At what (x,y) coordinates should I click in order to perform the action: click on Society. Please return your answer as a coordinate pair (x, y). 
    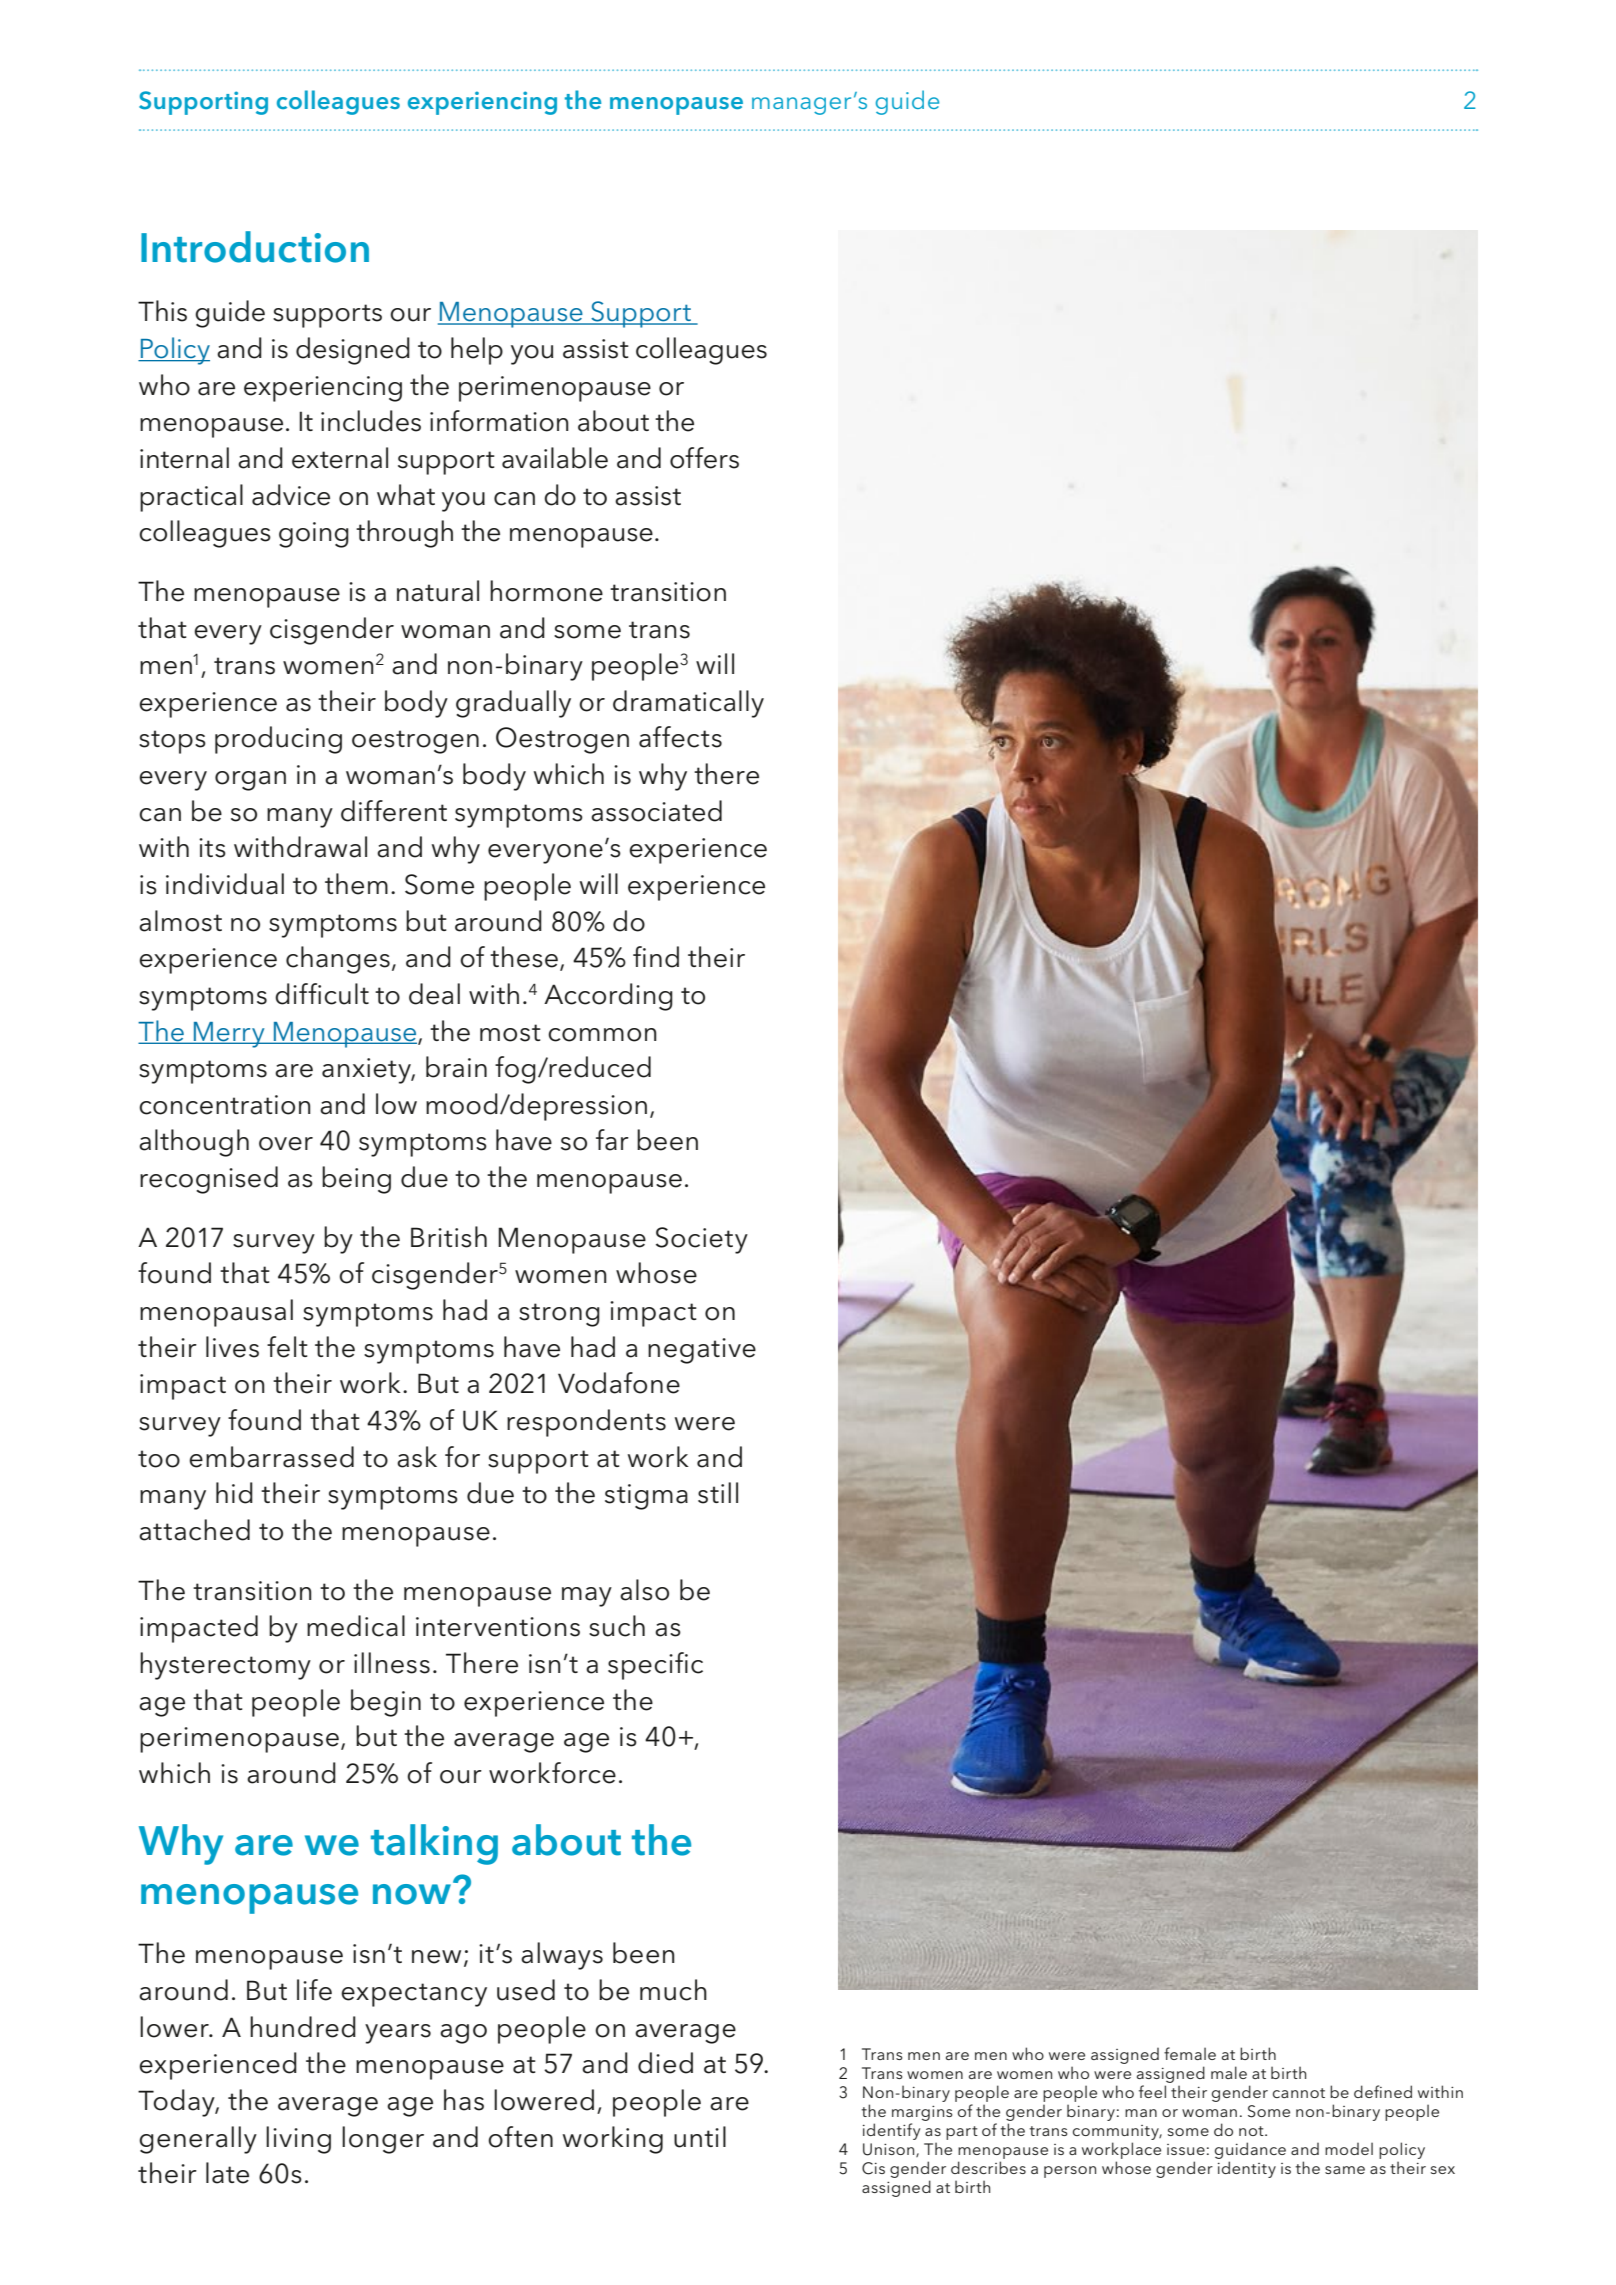
    Looking at the image, I should click on (702, 1240).
